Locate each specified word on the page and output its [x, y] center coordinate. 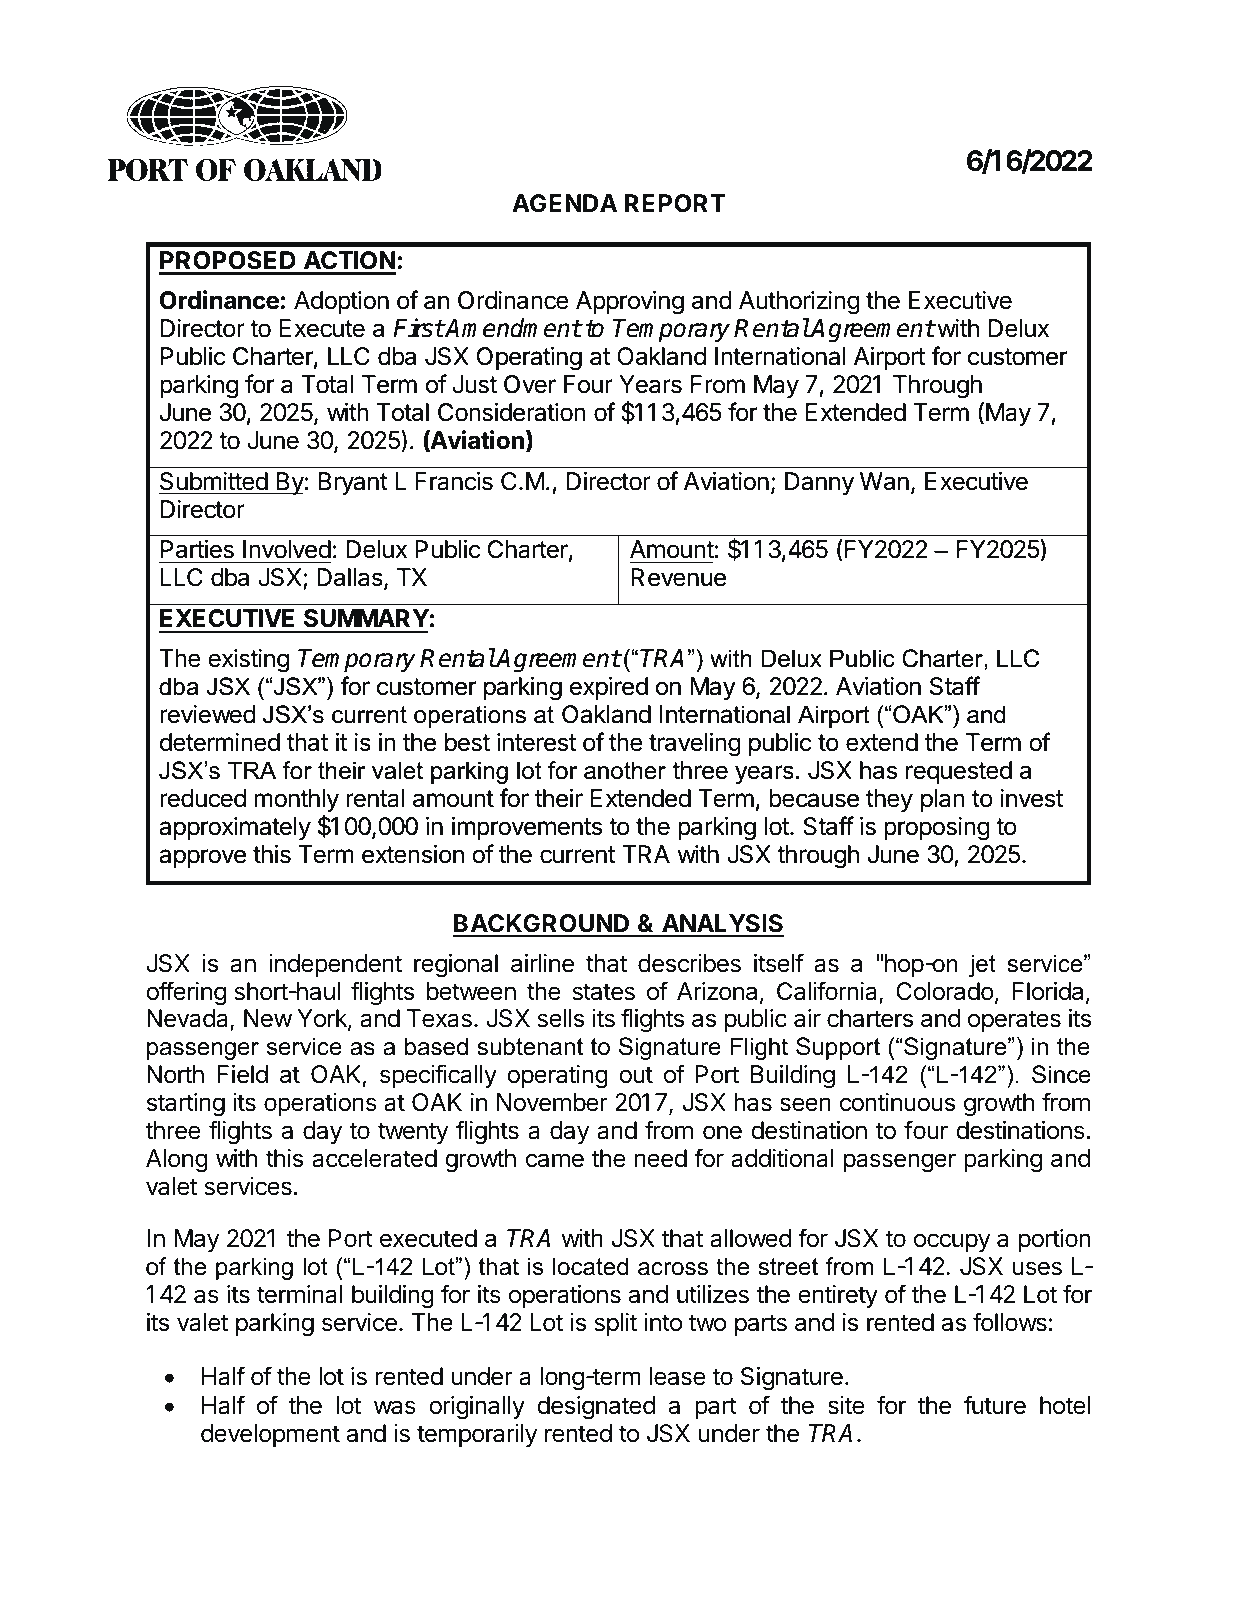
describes [689, 963]
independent [335, 965]
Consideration [511, 412]
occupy [952, 1242]
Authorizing [799, 302]
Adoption [341, 302]
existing [248, 660]
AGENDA [564, 203]
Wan [884, 481]
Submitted [214, 481]
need [661, 1158]
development [270, 1435]
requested [959, 772]
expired [609, 688]
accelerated [374, 1158]
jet [982, 965]
